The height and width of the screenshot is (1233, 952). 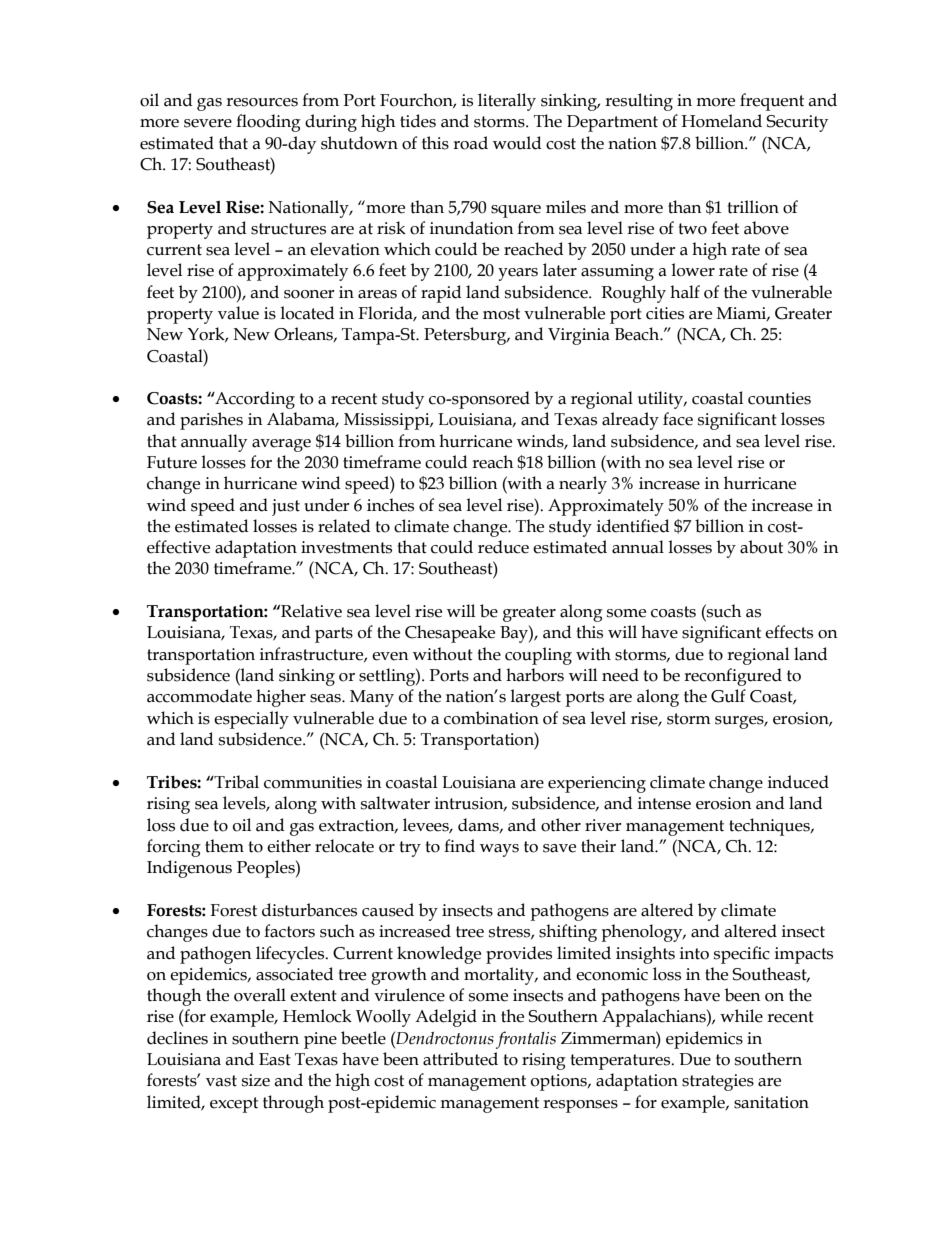 What do you see at coordinates (281, 445) in the screenshot?
I see `average` at bounding box center [281, 445].
